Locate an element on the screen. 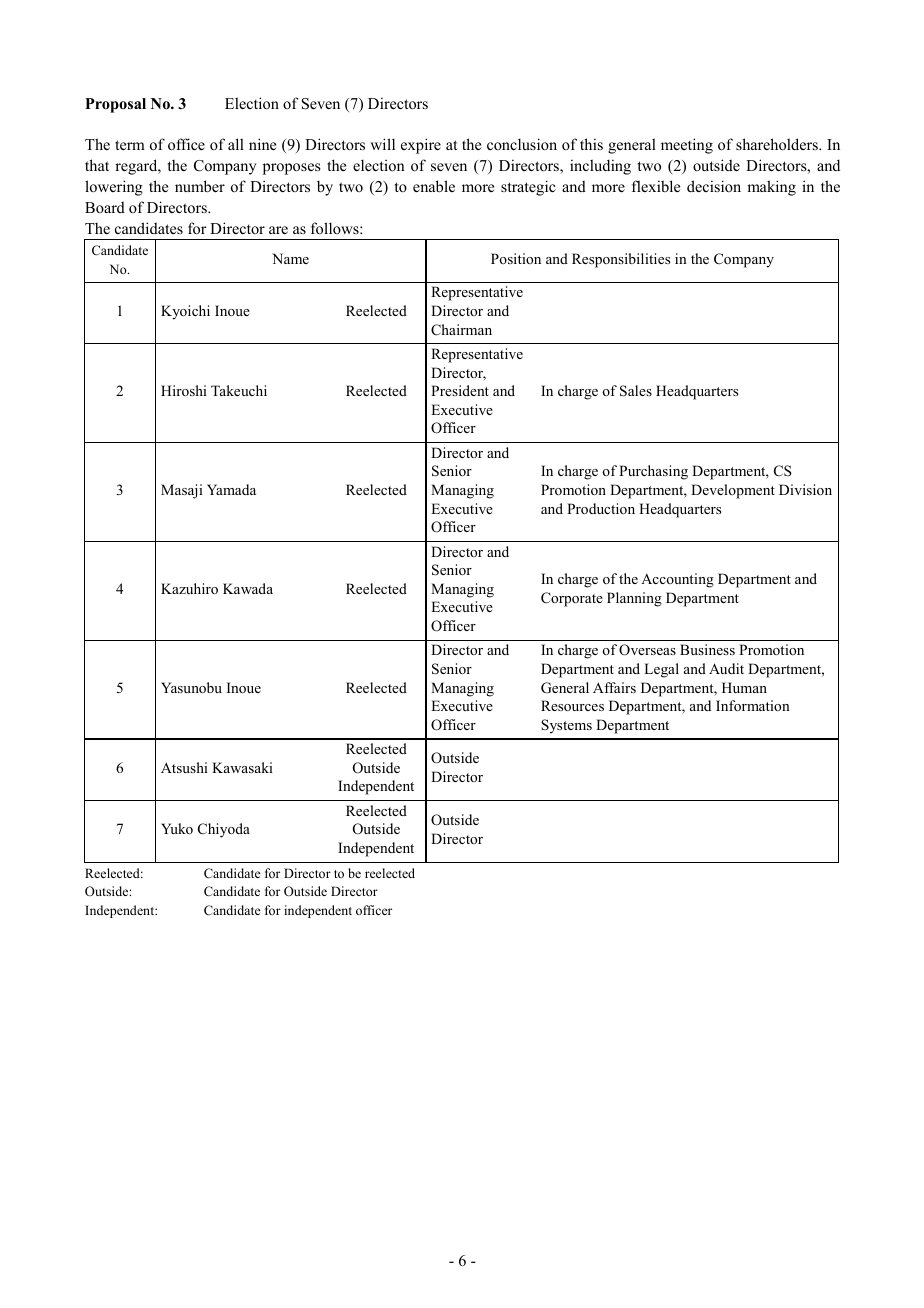  meeting is located at coordinates (687, 146).
